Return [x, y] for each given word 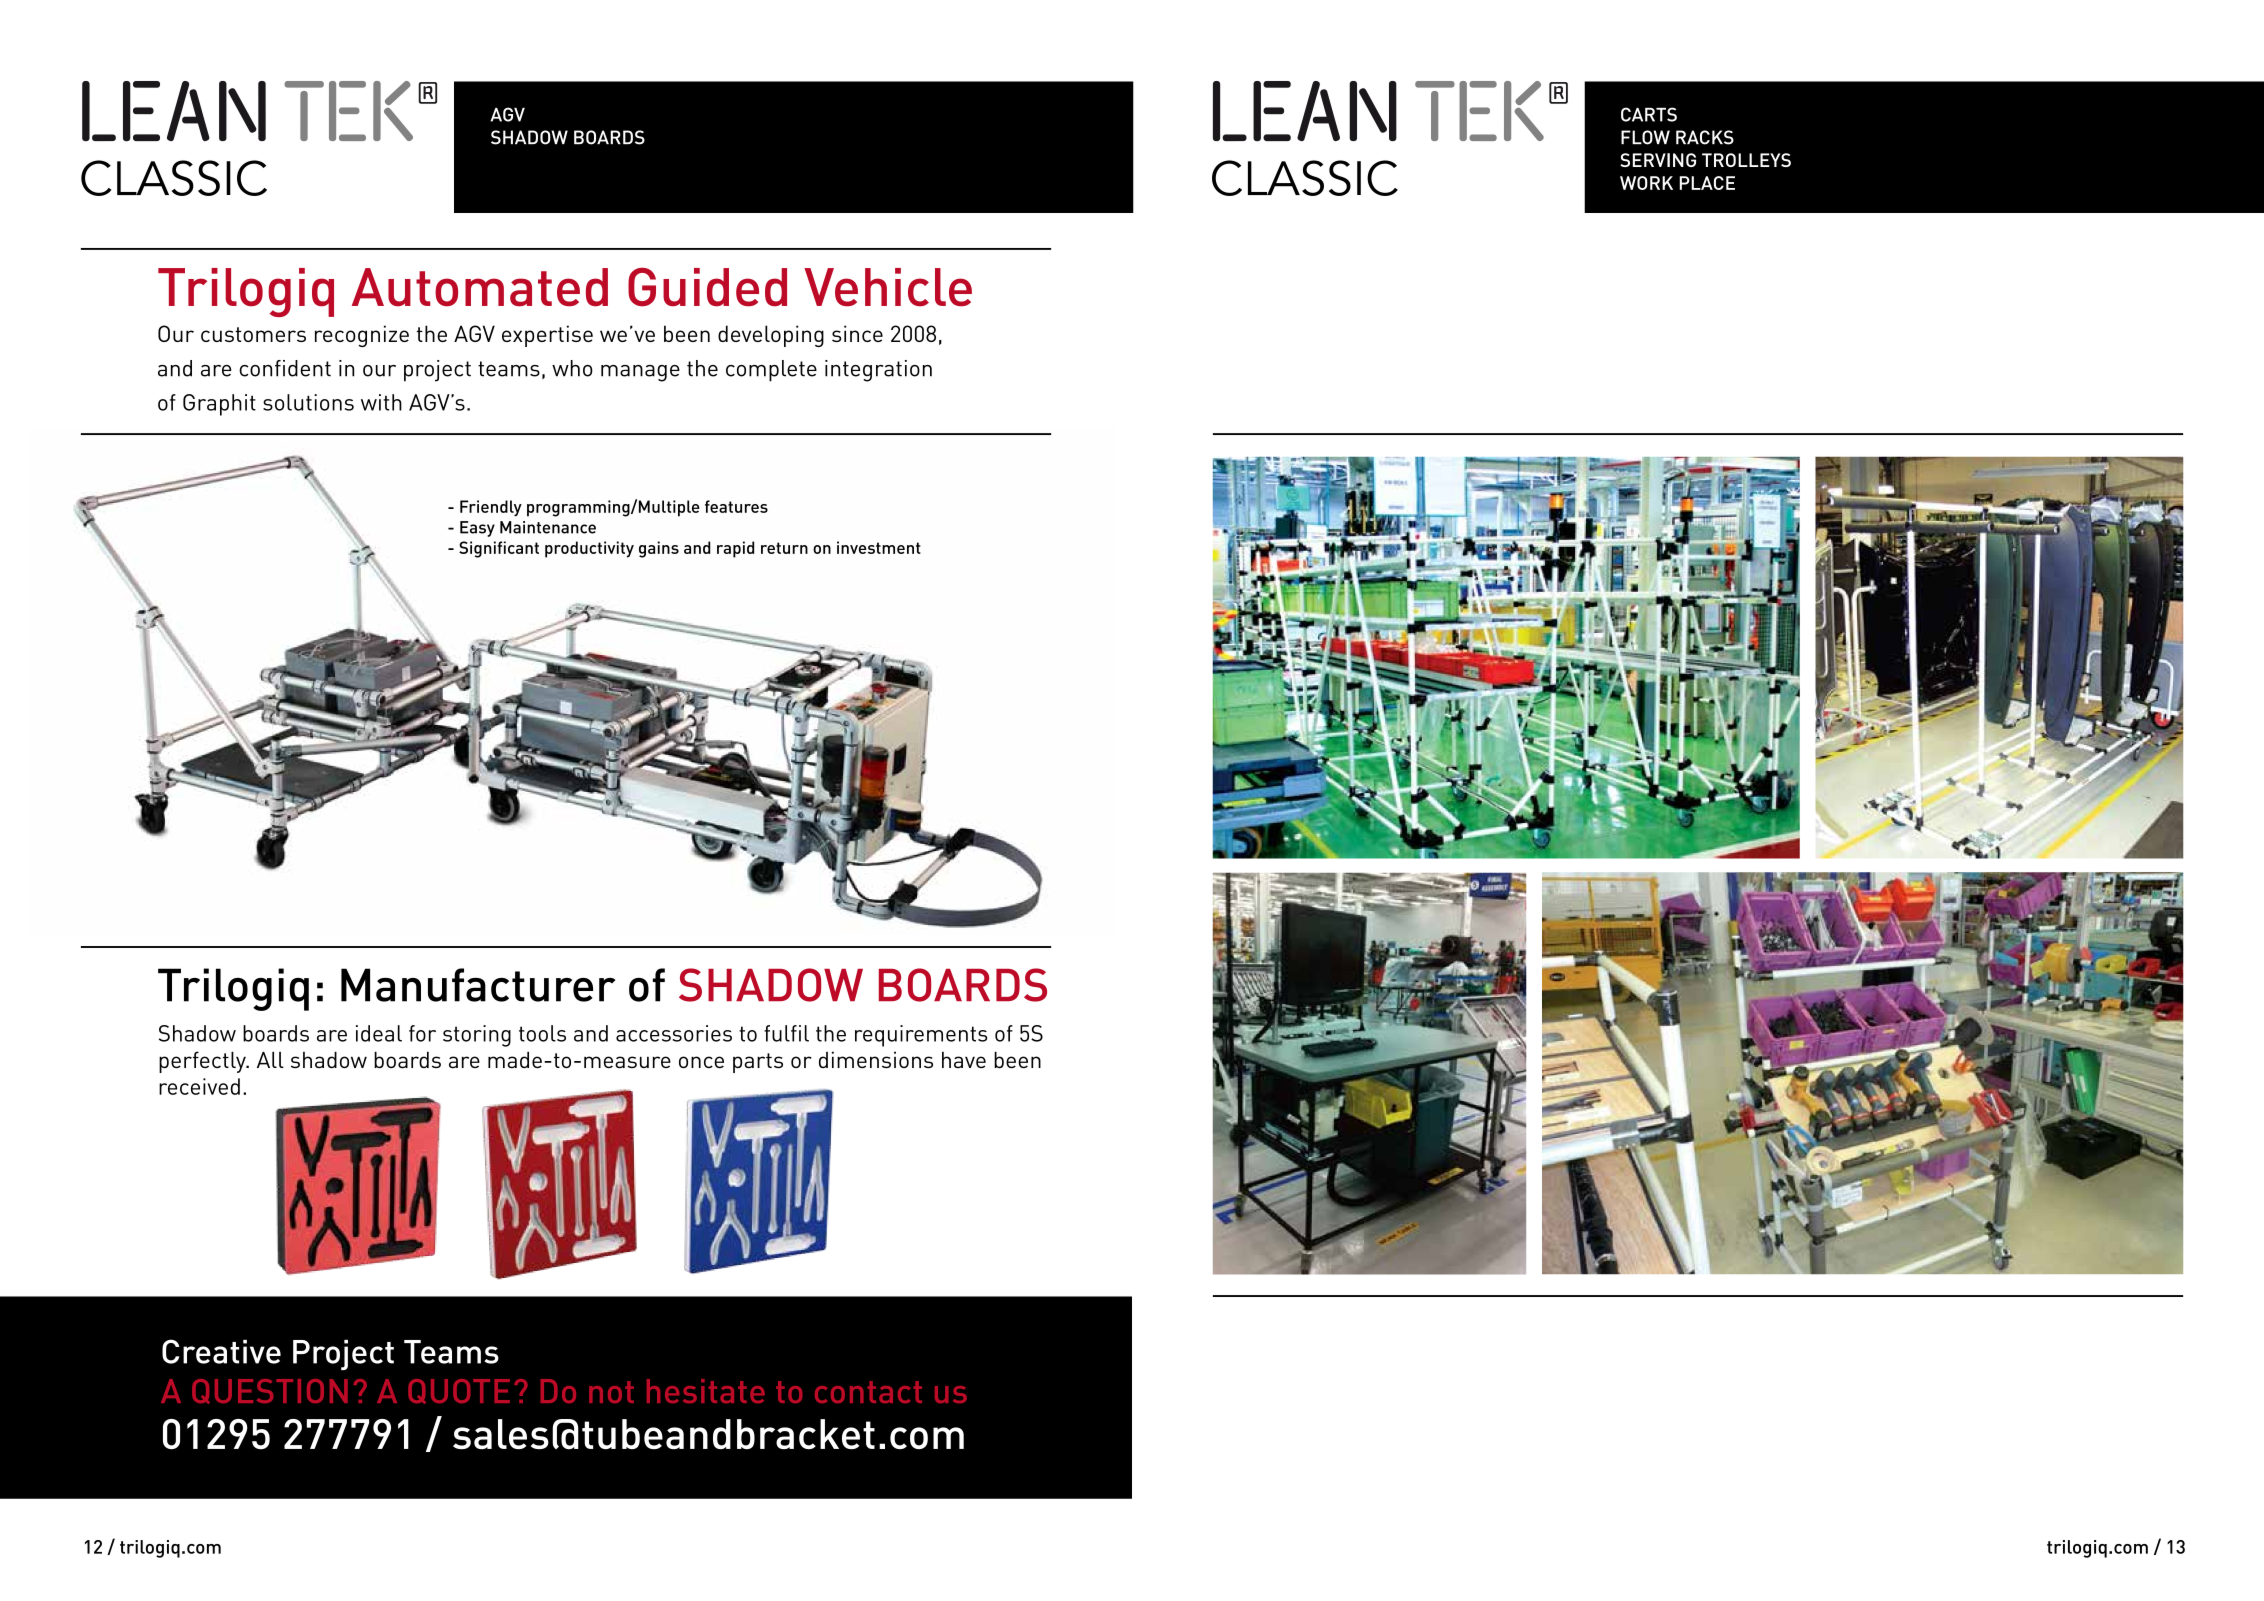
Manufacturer [478, 985]
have [964, 1059]
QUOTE [459, 1391]
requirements [921, 1036]
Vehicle [888, 287]
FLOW [1645, 137]
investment [879, 547]
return [784, 548]
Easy [477, 529]
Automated [480, 287]
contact [868, 1392]
